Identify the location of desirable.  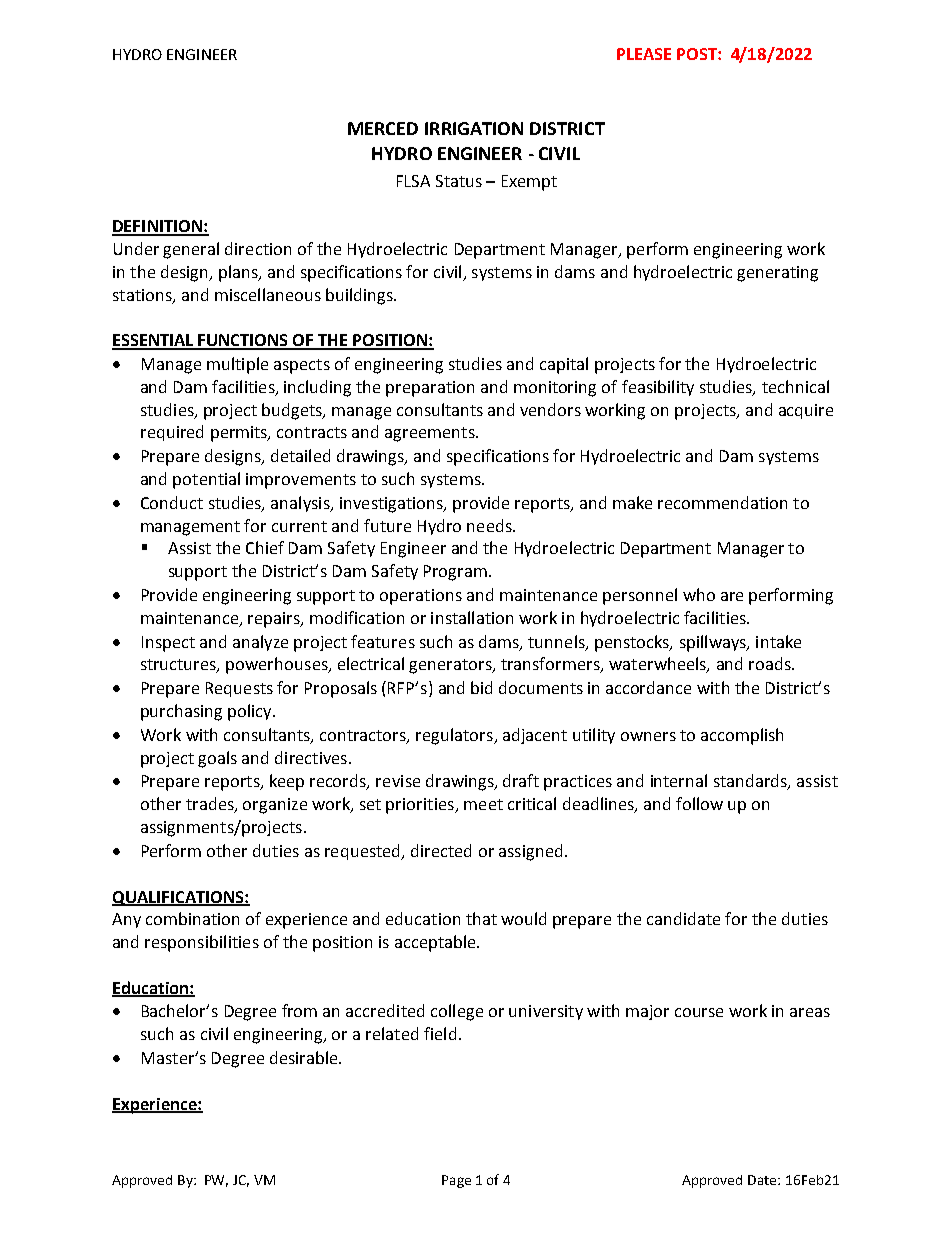
(305, 1057).
